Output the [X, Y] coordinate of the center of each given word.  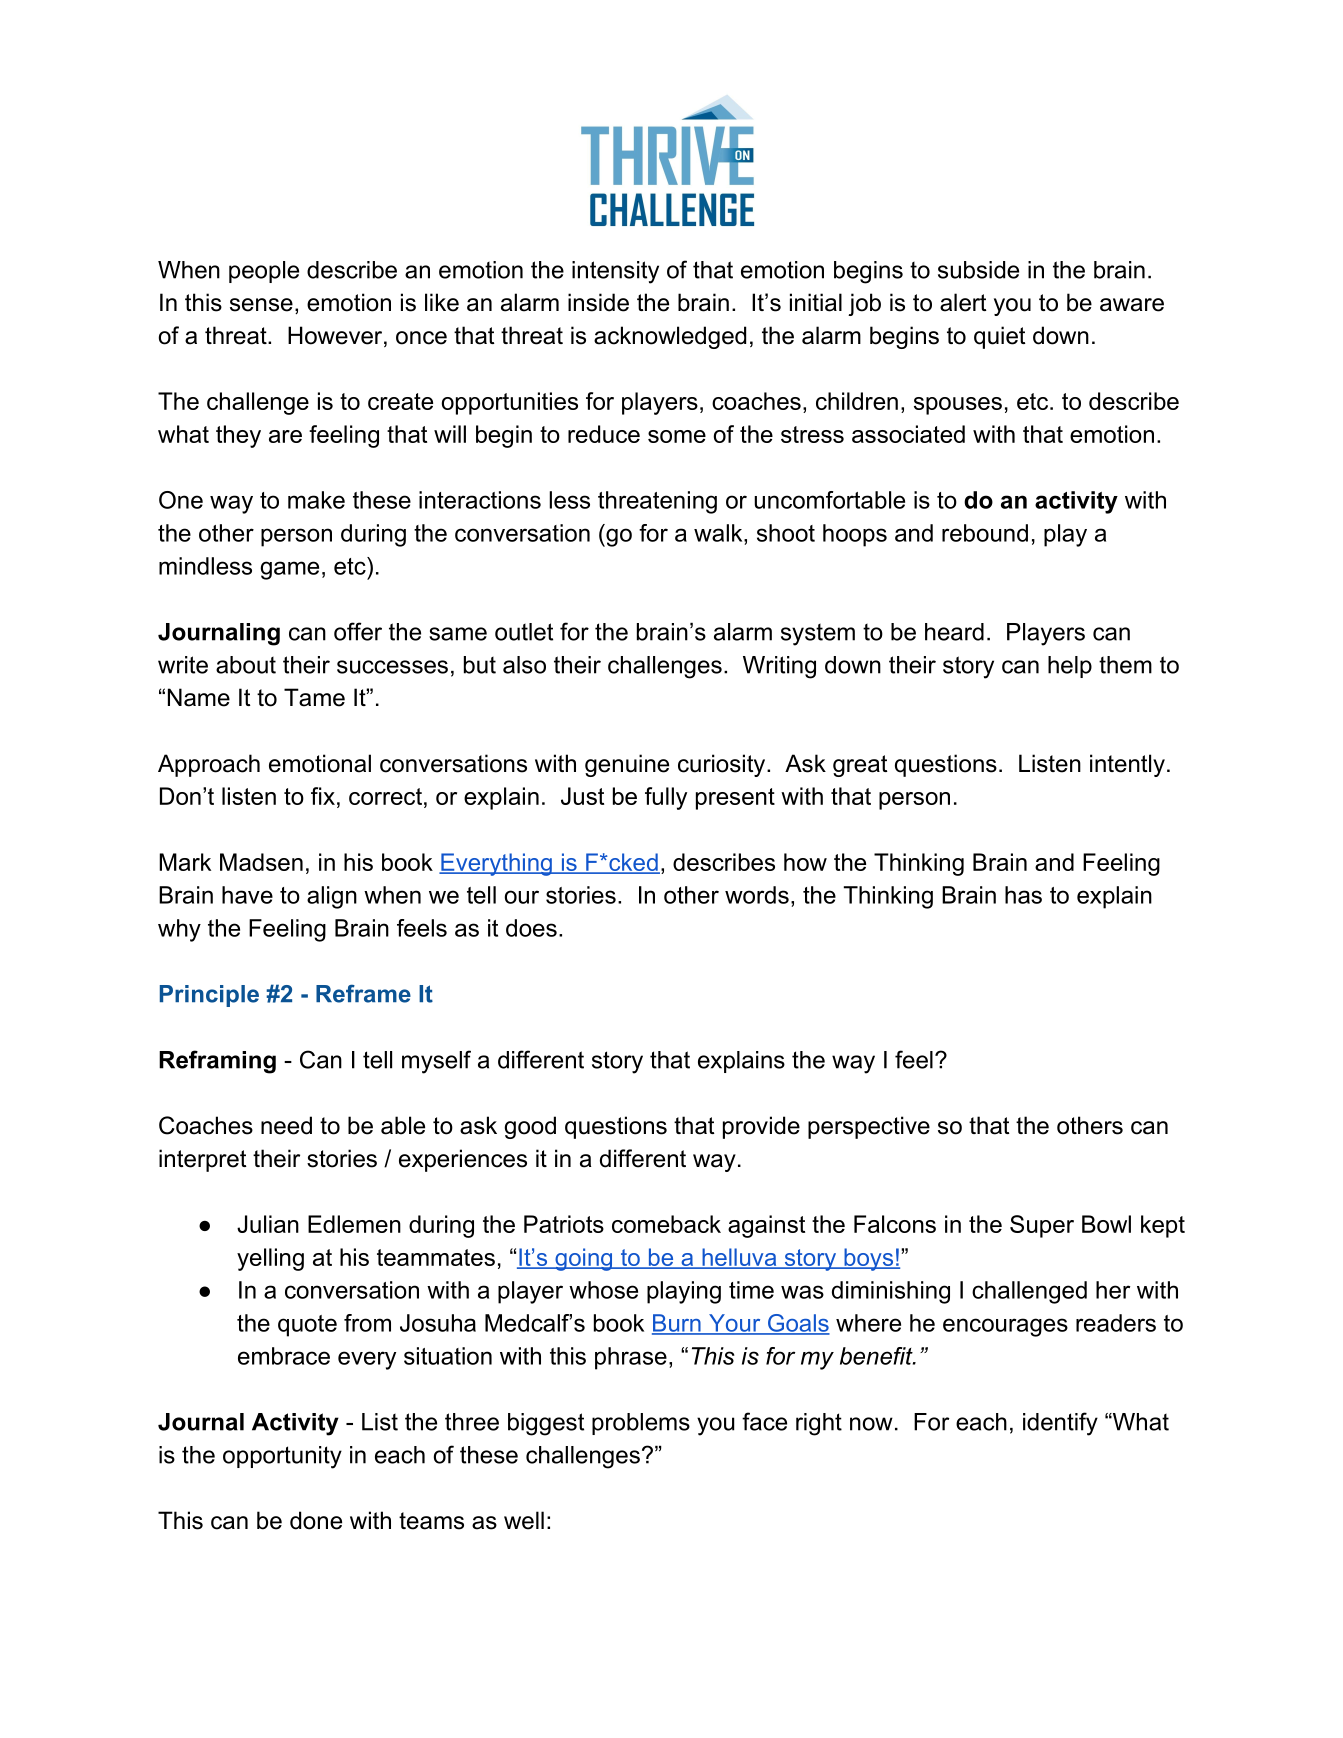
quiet [1000, 337]
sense [261, 305]
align [332, 897]
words [757, 895]
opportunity [282, 1457]
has [1023, 895]
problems [641, 1424]
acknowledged [670, 337]
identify [1060, 1424]
